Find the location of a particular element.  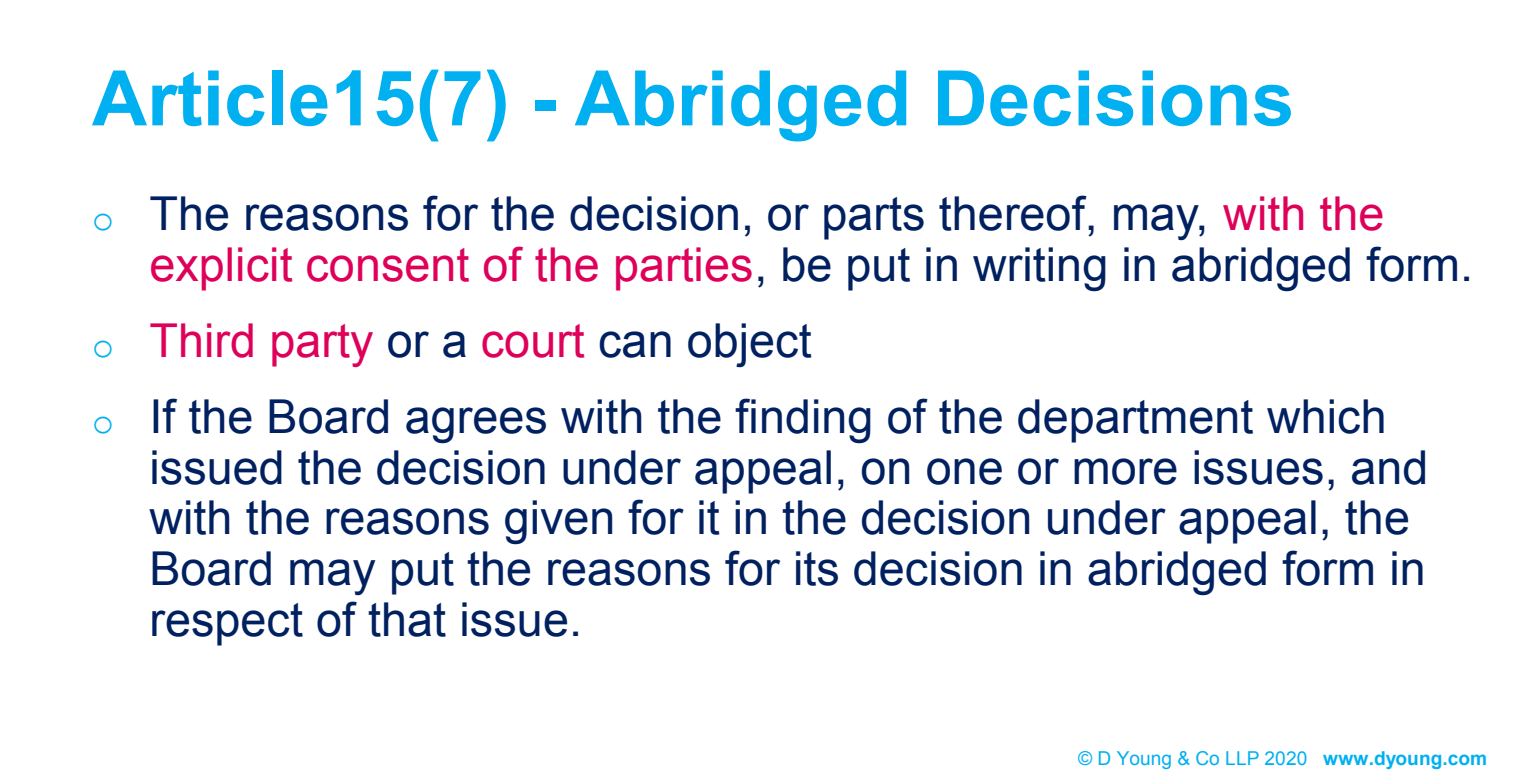

thereof is located at coordinates (1014, 213).
